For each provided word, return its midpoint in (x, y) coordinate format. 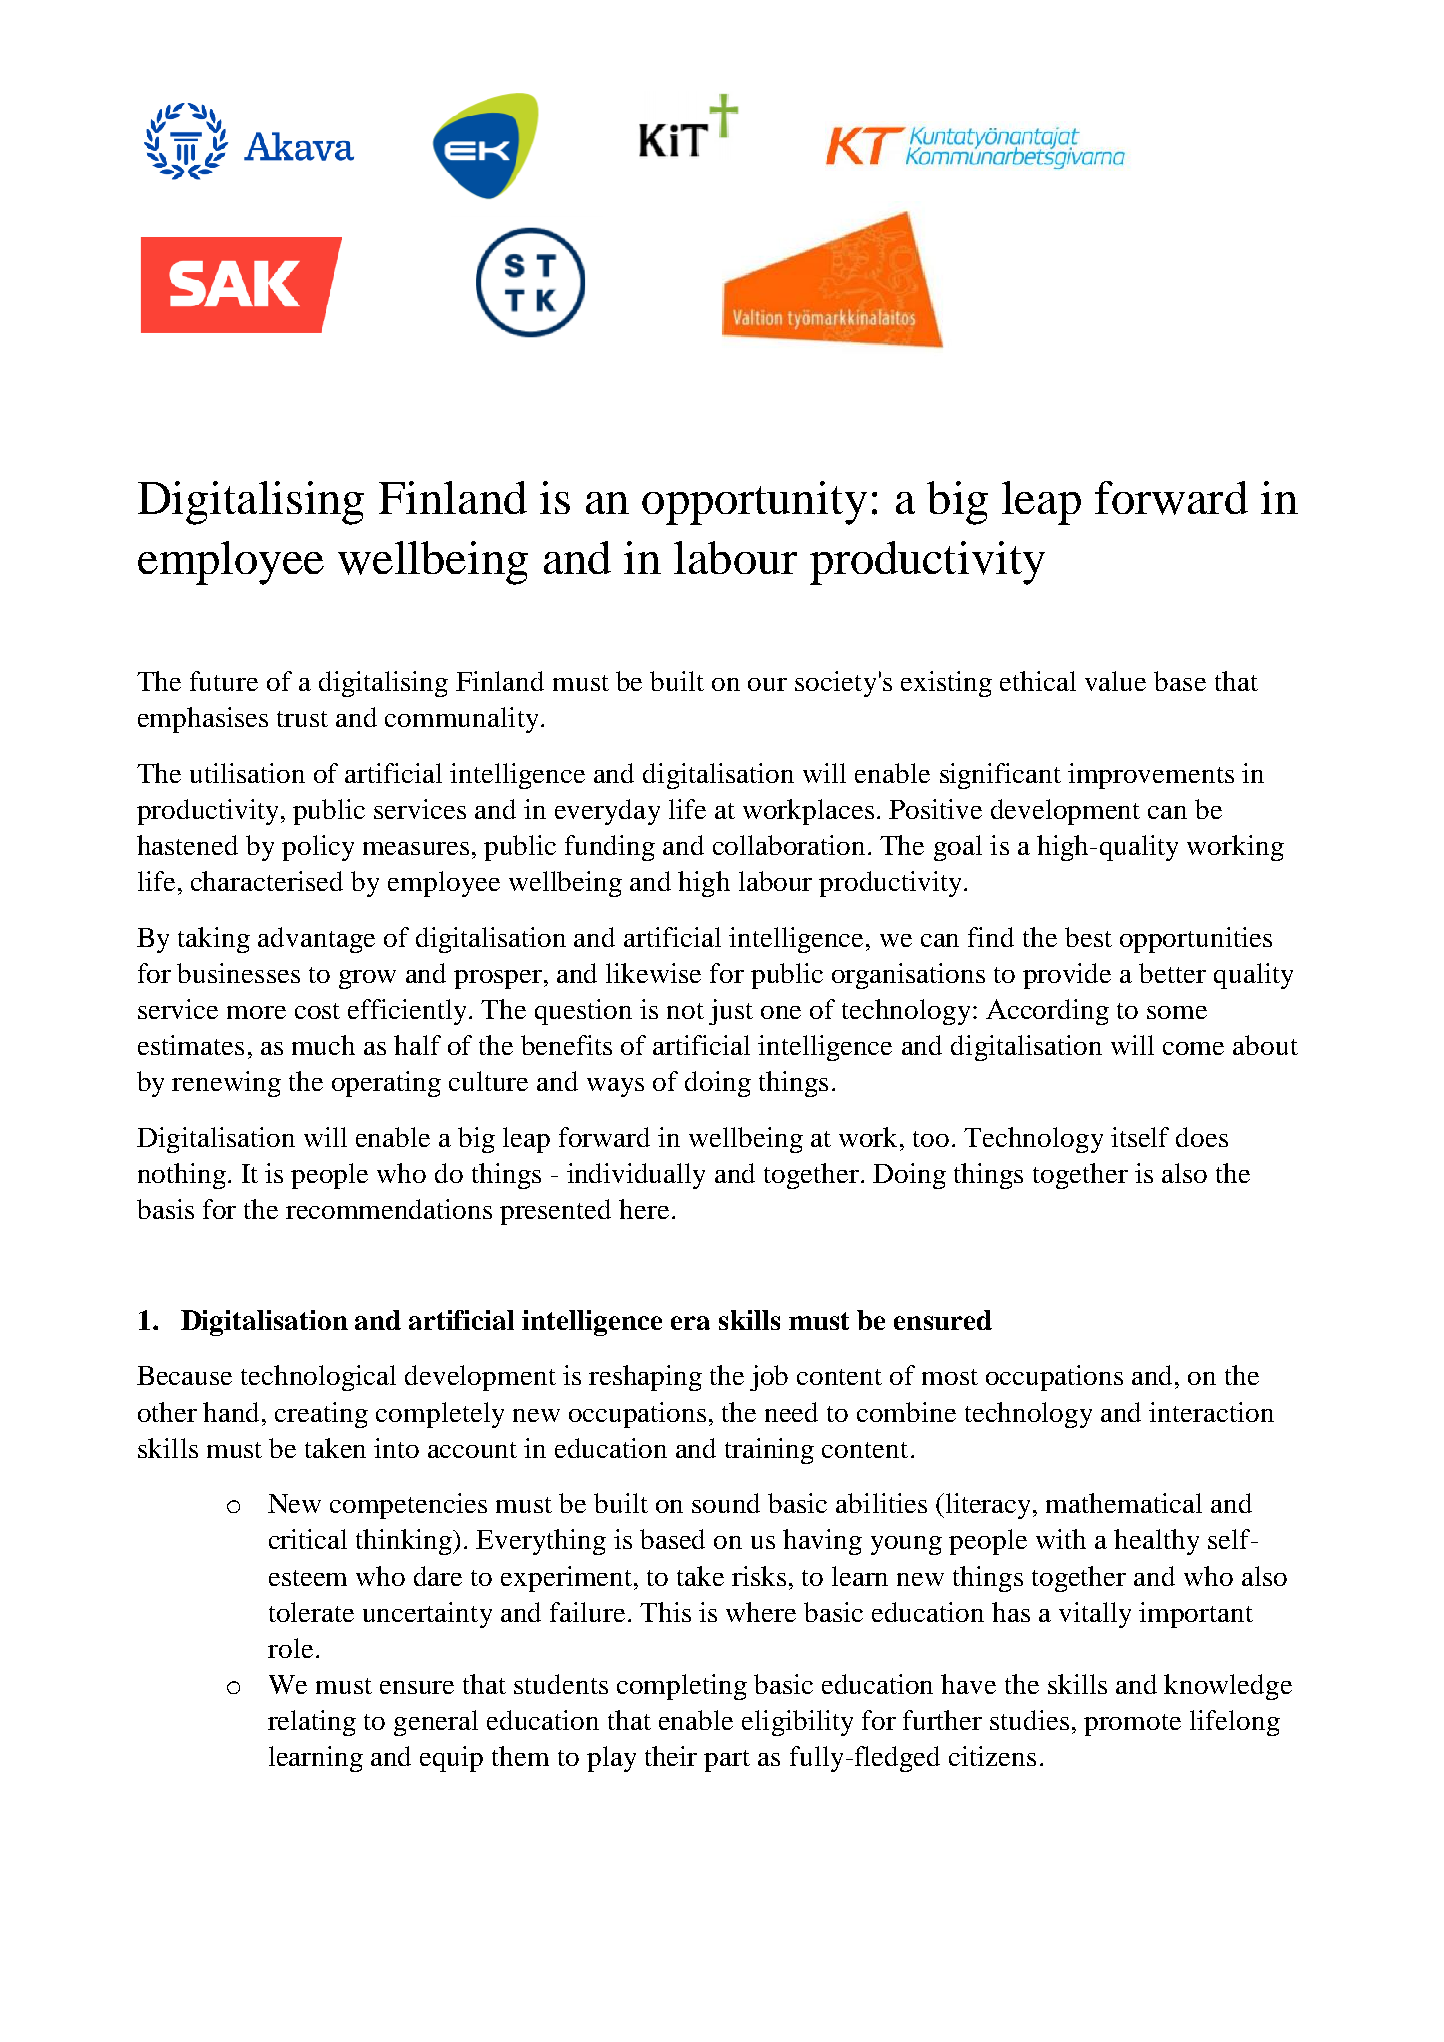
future (224, 681)
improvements (1151, 776)
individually (636, 1176)
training (769, 1451)
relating (312, 1723)
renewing (226, 1084)
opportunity (754, 503)
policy (318, 848)
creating (321, 1415)
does (1202, 1137)
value (1115, 681)
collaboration (789, 845)
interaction (1211, 1412)
